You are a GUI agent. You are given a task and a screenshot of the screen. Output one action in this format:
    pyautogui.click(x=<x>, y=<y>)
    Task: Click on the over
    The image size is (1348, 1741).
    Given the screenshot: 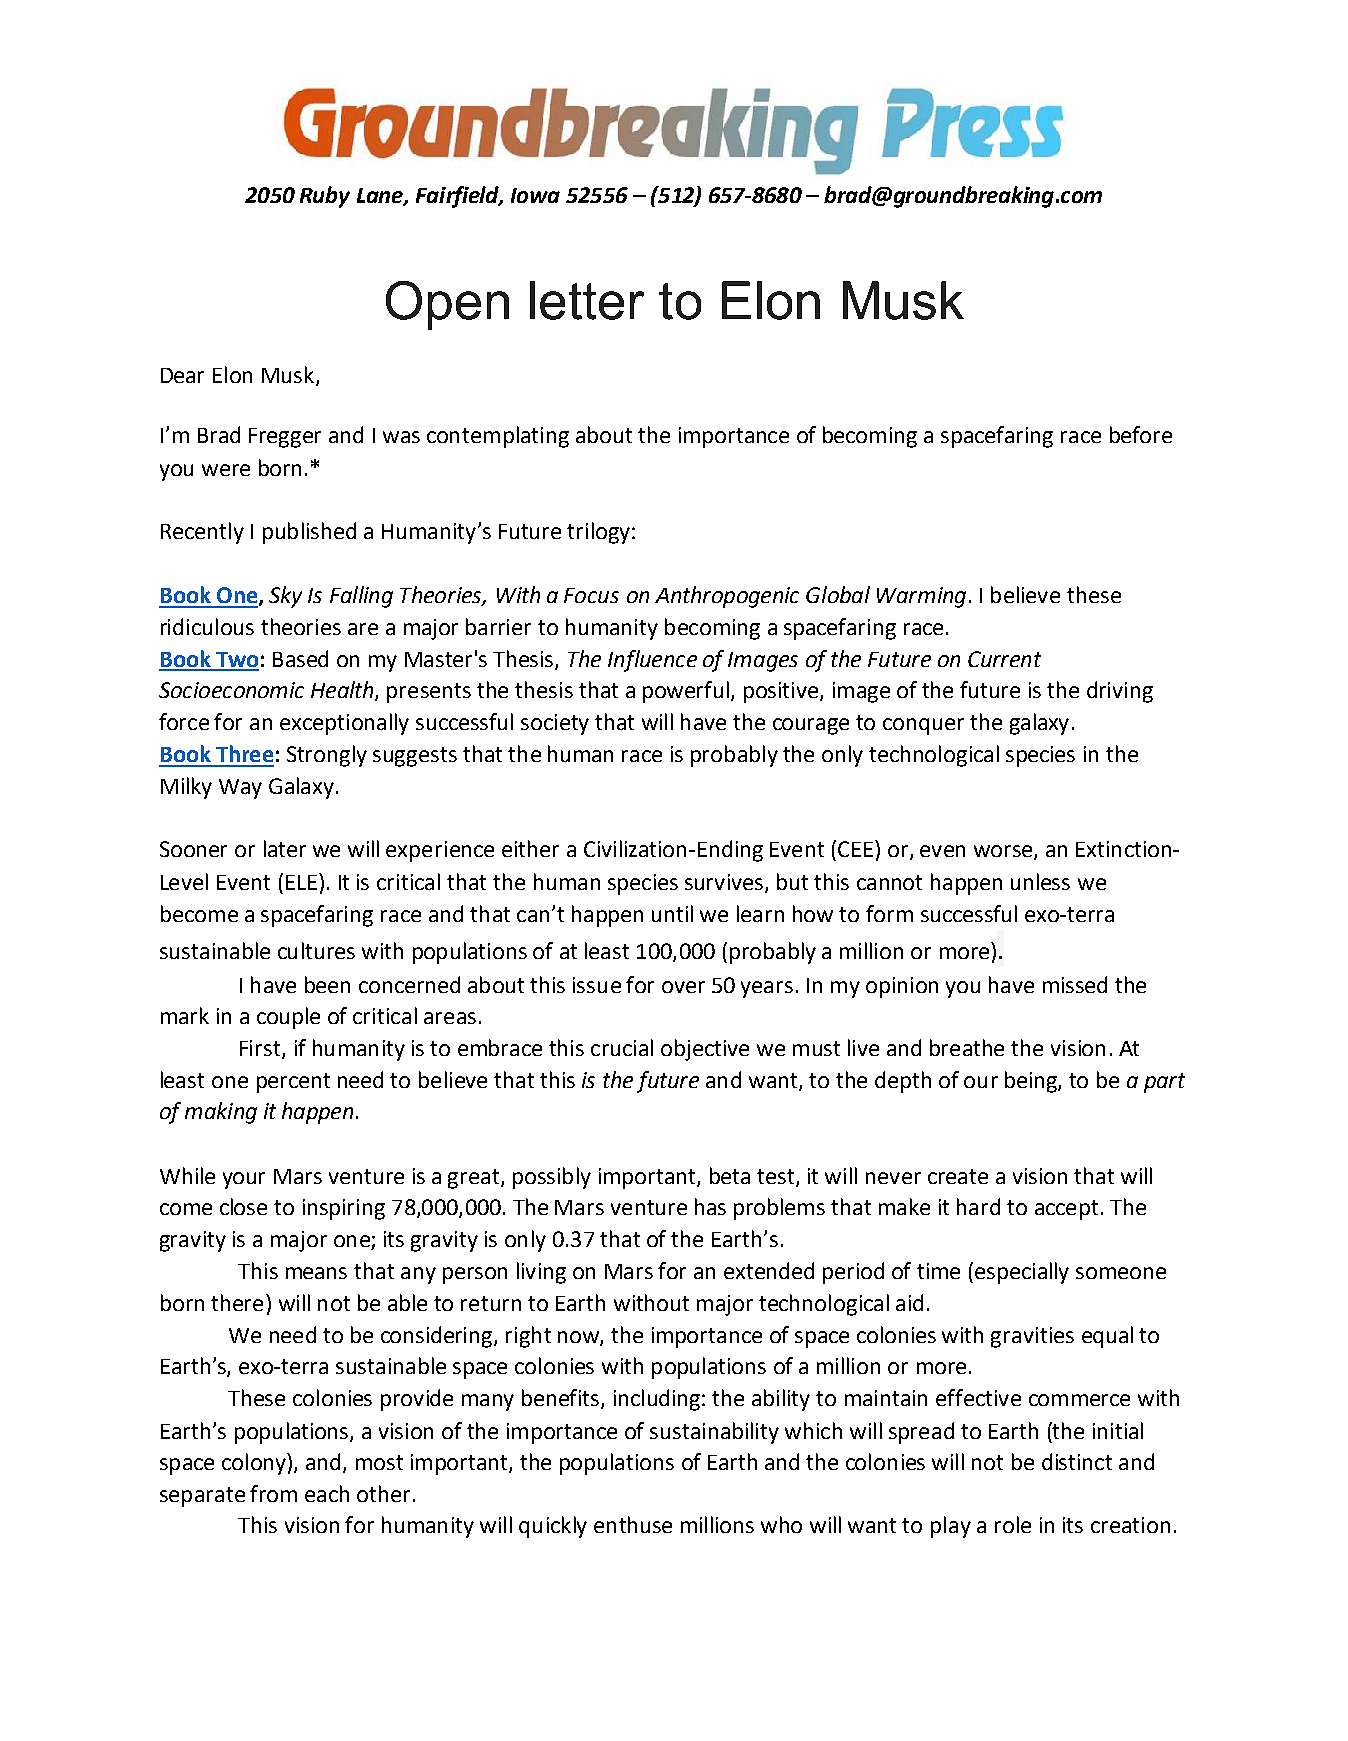 What is the action you would take?
    pyautogui.click(x=683, y=987)
